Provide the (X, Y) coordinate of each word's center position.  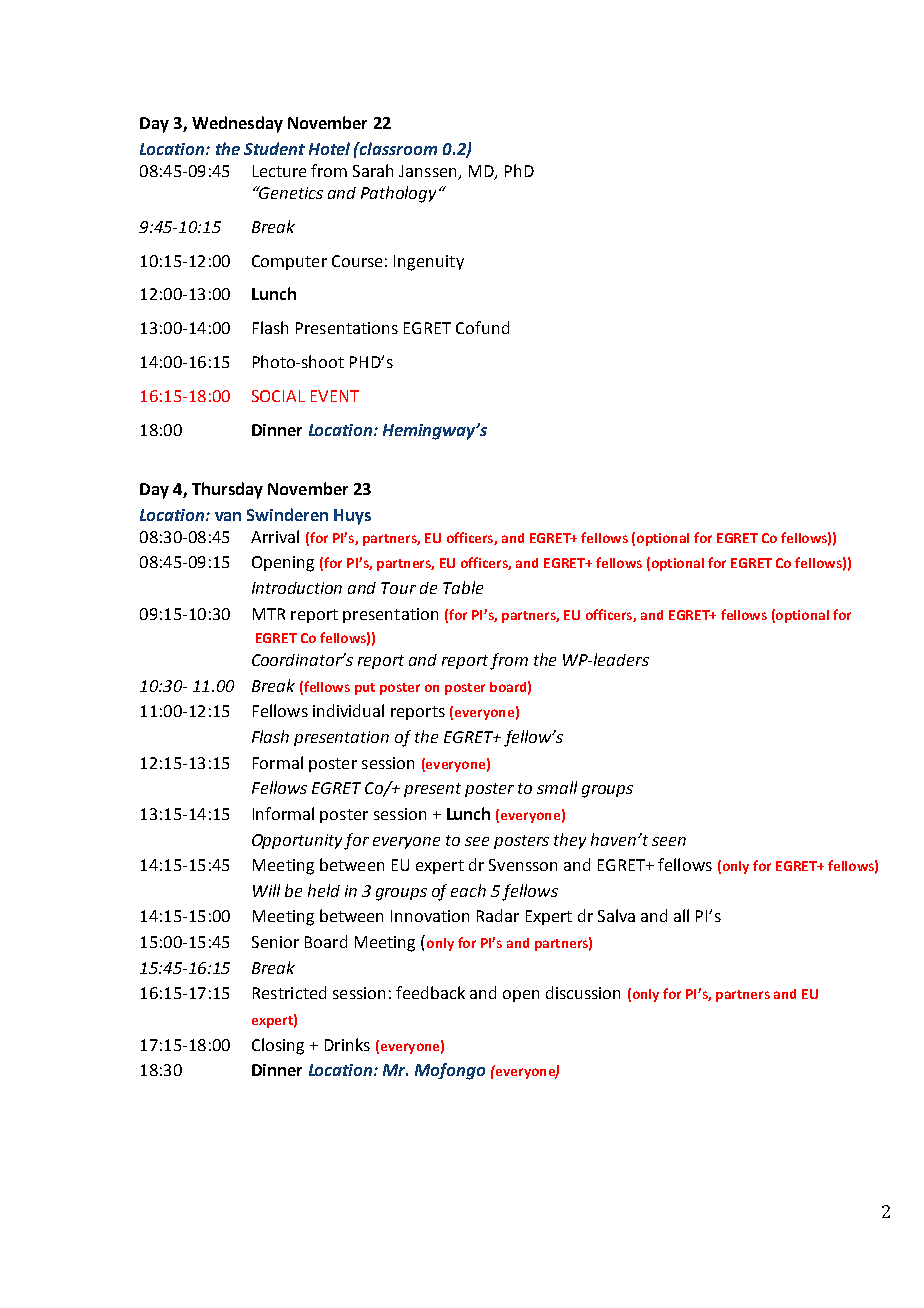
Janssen (429, 172)
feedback (430, 992)
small (557, 787)
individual (348, 710)
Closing (278, 1046)
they (570, 841)
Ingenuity (429, 263)
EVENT (335, 396)
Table (463, 587)
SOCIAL (278, 396)
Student (274, 148)
